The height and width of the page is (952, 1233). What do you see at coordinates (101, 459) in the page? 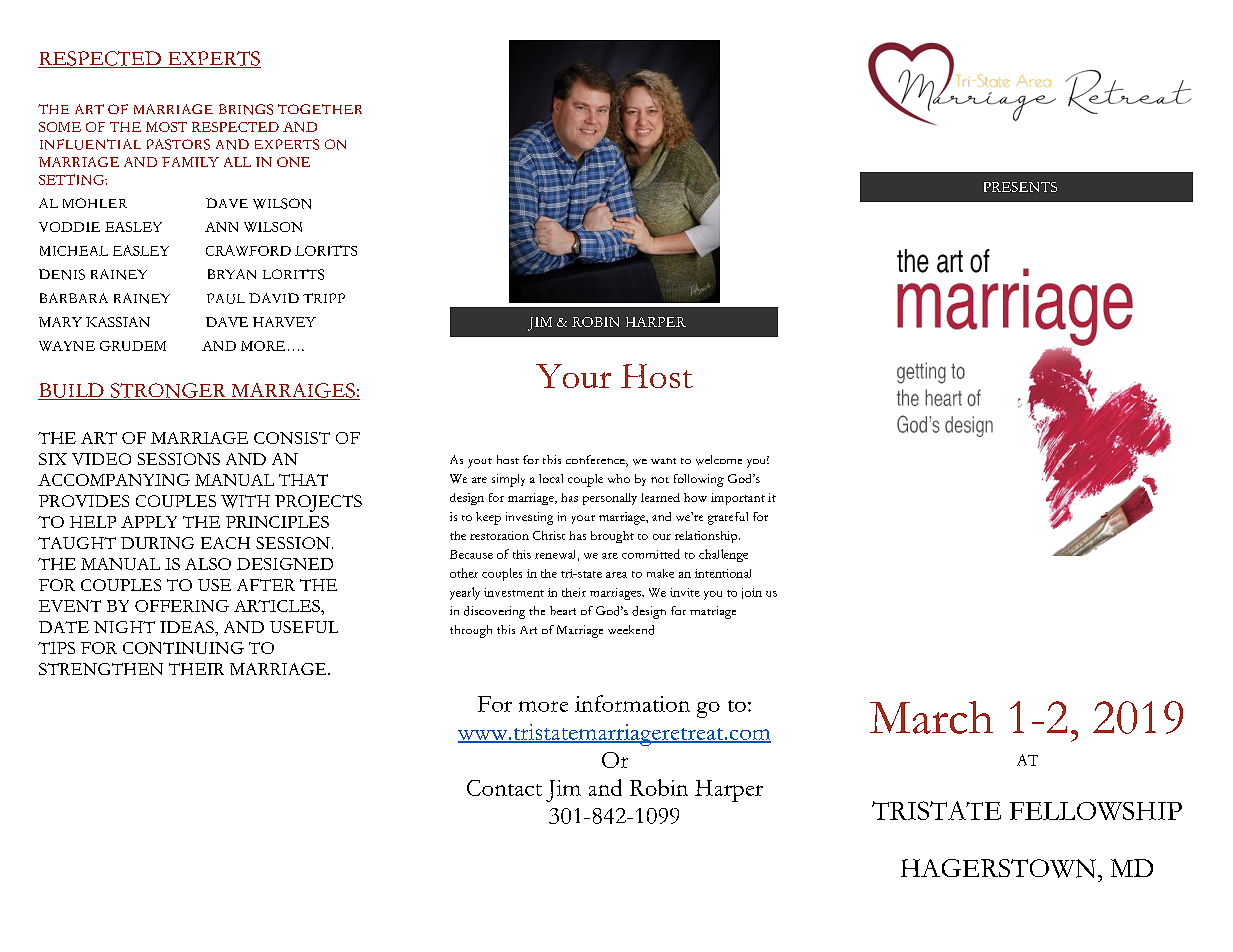
I see `VIDEO` at bounding box center [101, 459].
